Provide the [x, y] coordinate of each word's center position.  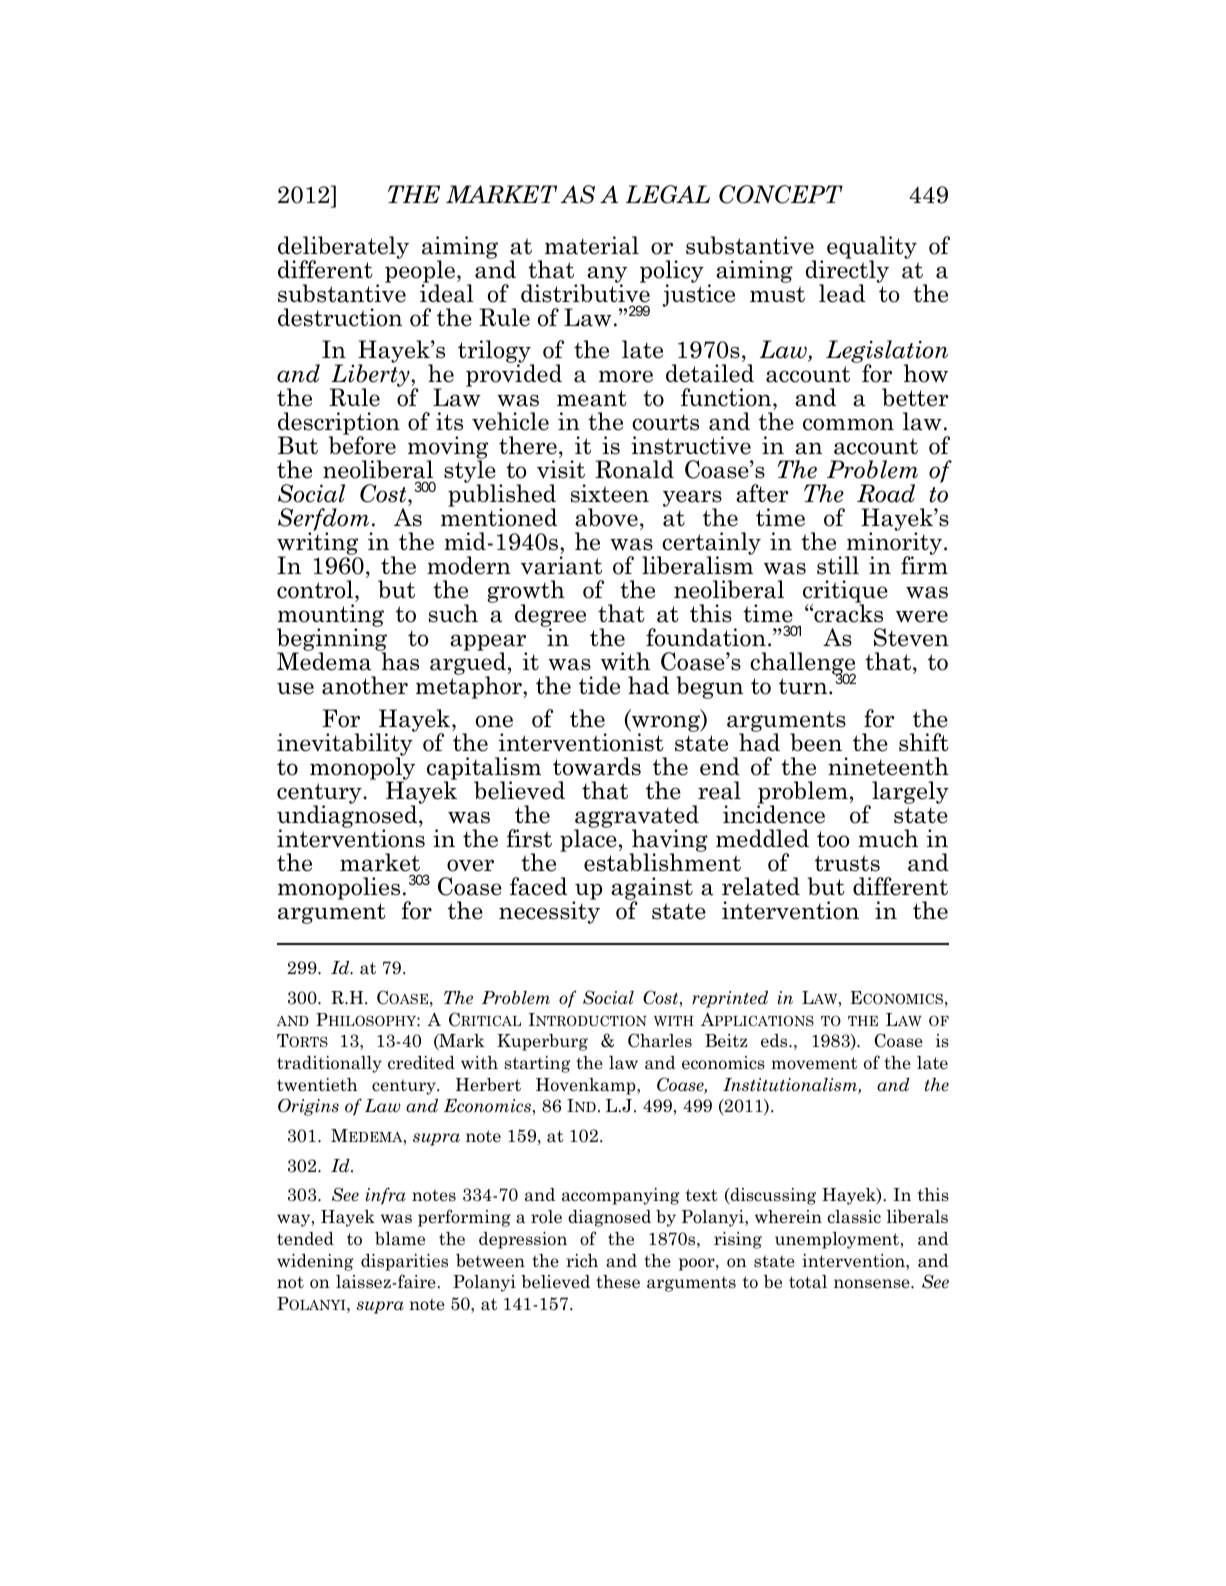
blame [400, 1239]
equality [872, 248]
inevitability [346, 744]
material [592, 245]
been [816, 742]
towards [597, 766]
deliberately [343, 248]
